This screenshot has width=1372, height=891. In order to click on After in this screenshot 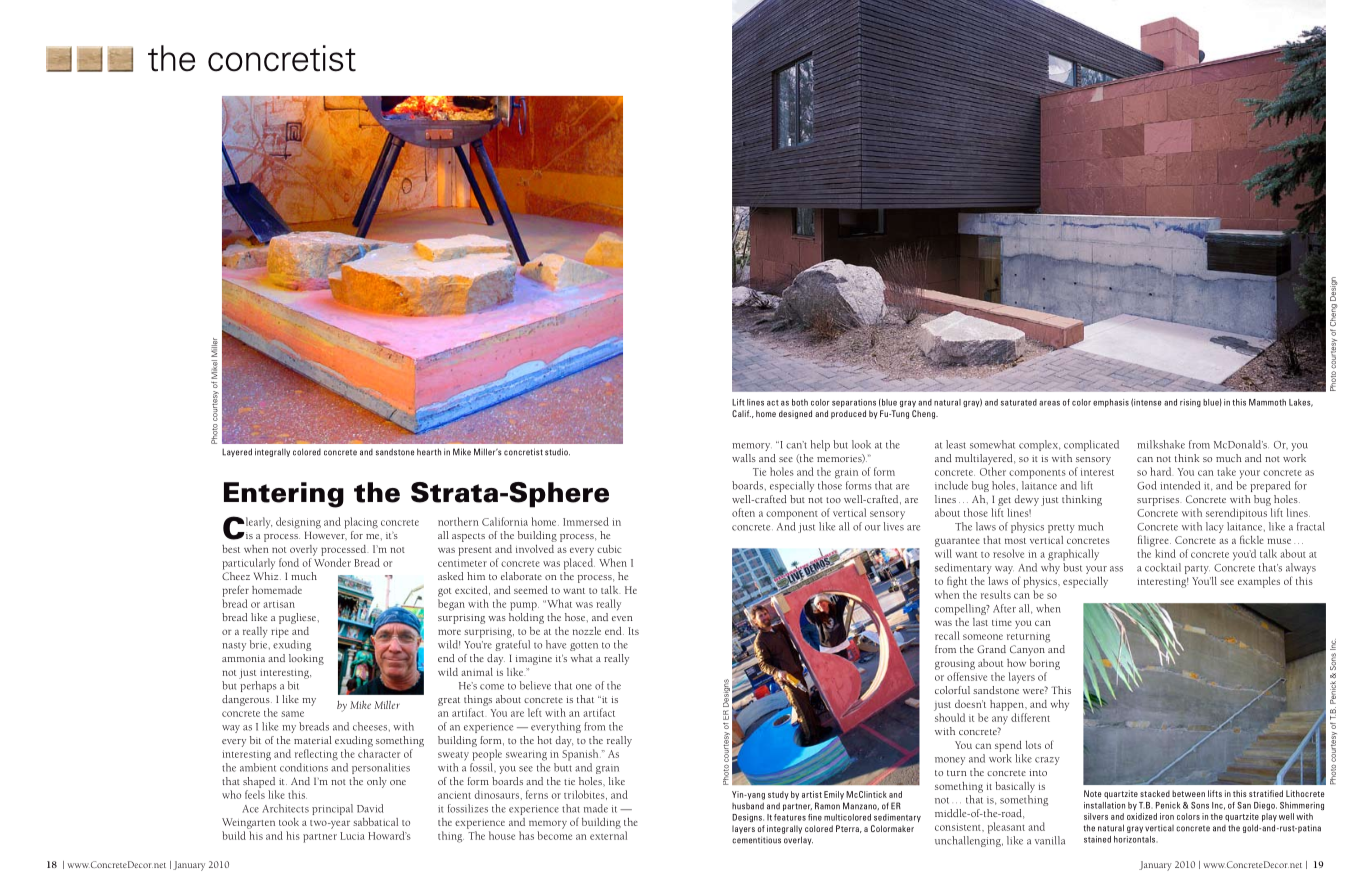, I will do `click(1004, 608)`.
